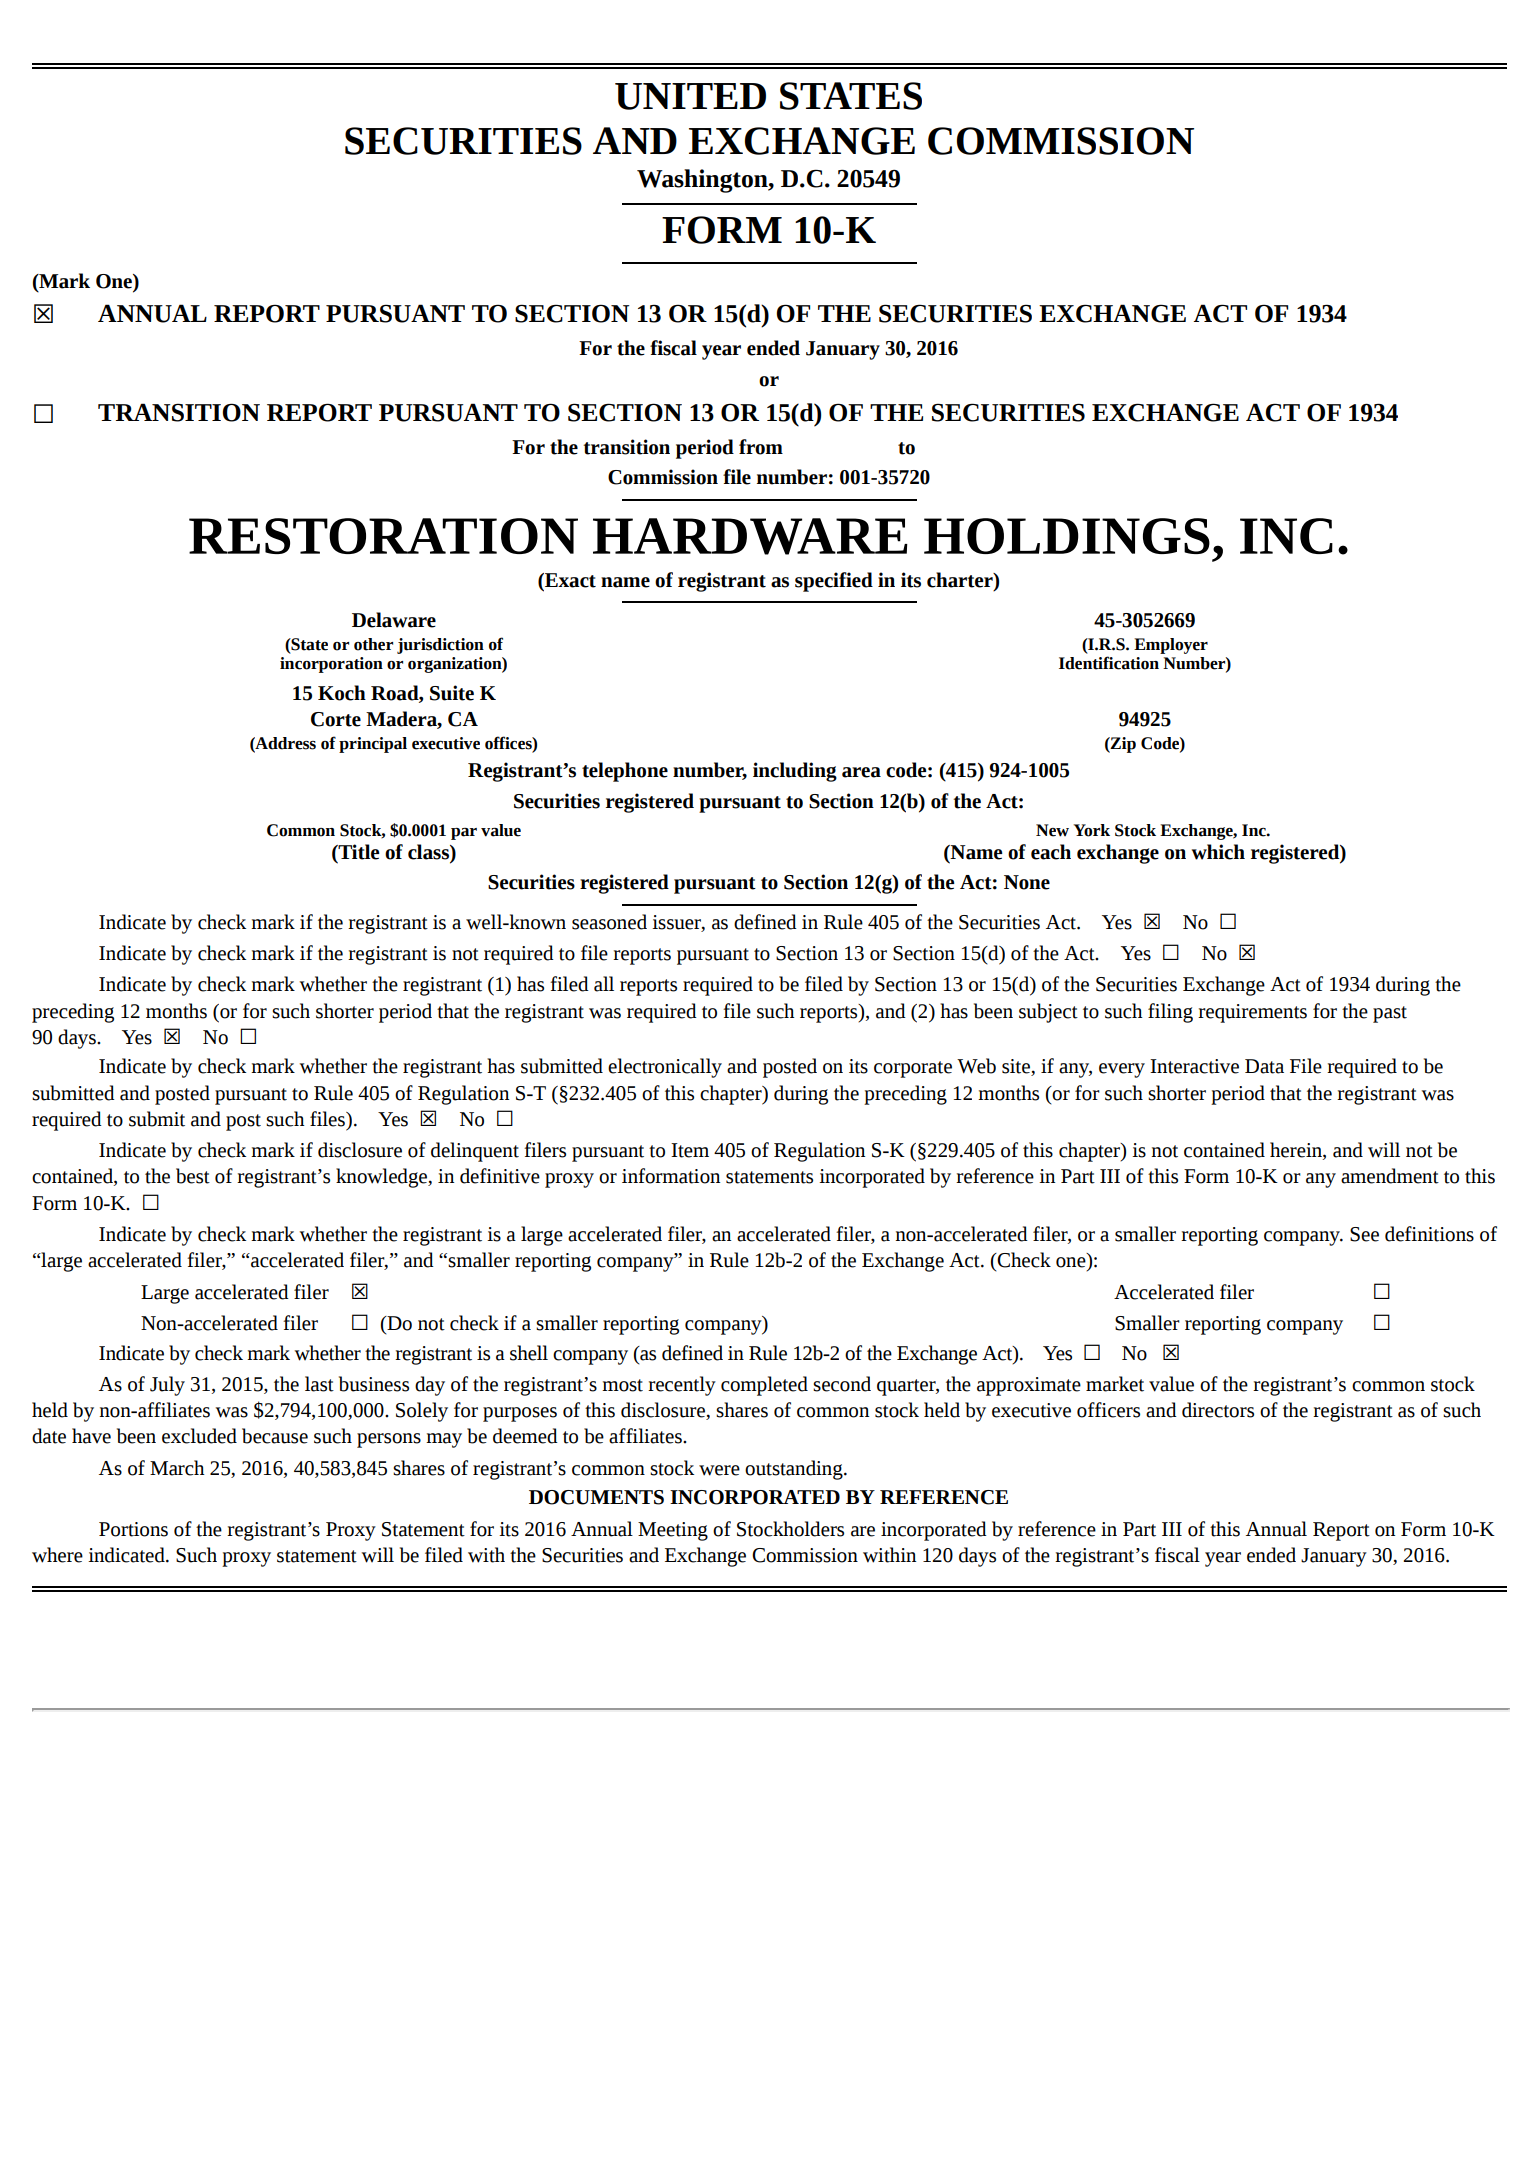 This document has height=2175, width=1537. I want to click on which, so click(1218, 852).
